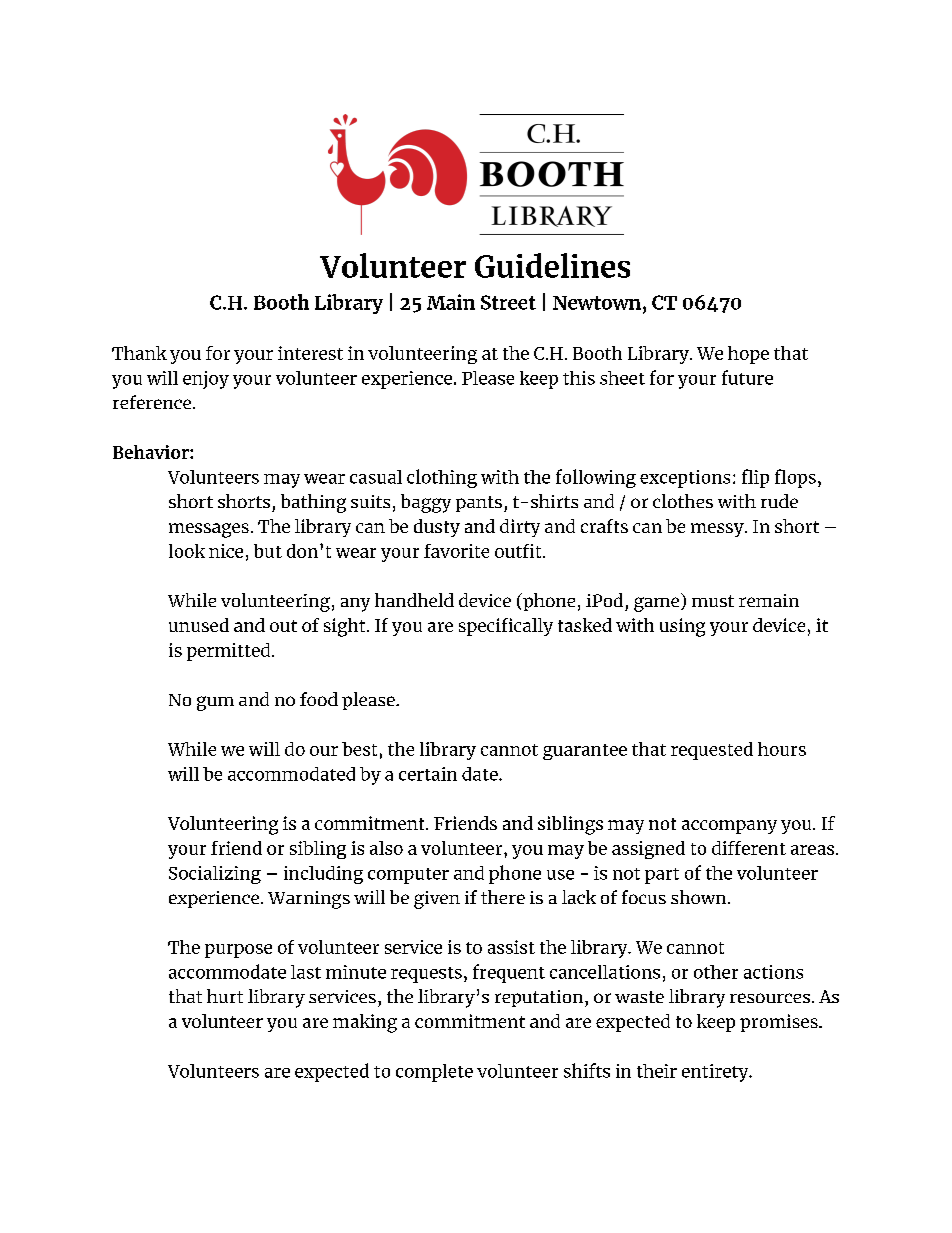  I want to click on hurt, so click(225, 996).
